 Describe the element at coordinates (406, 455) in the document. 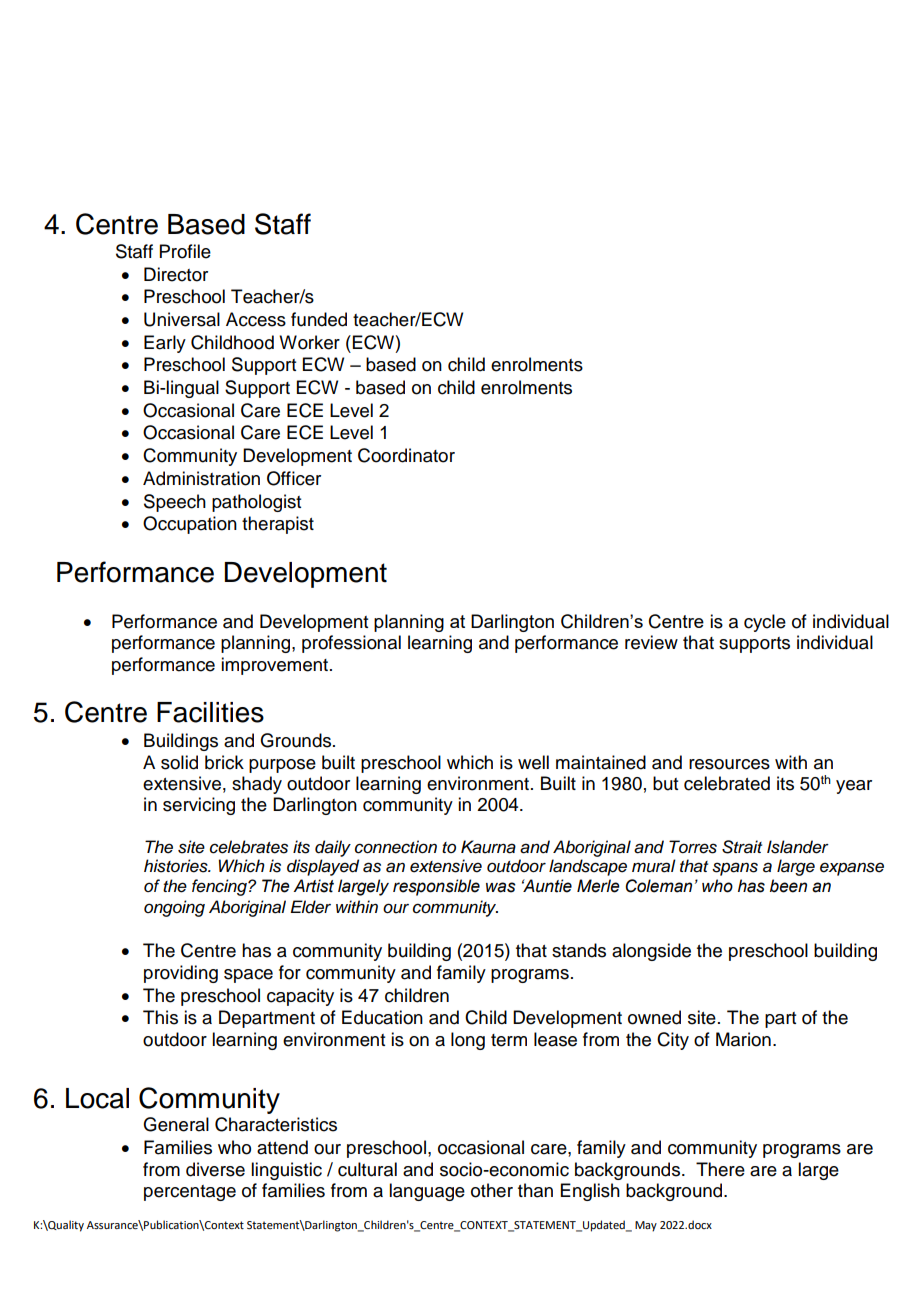

I see `Coordinator` at that location.
